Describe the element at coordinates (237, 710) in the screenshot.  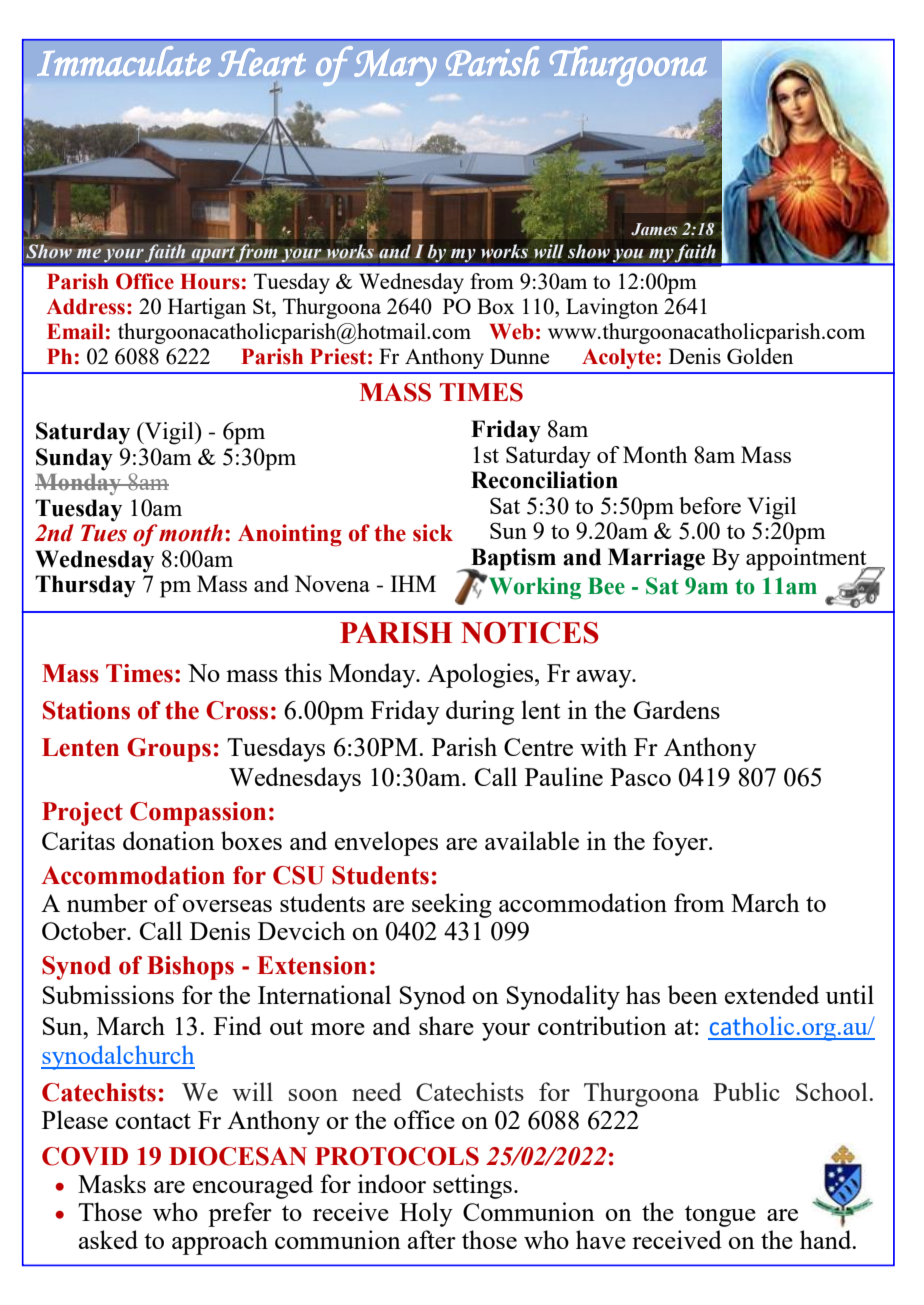
I see `Cross` at that location.
